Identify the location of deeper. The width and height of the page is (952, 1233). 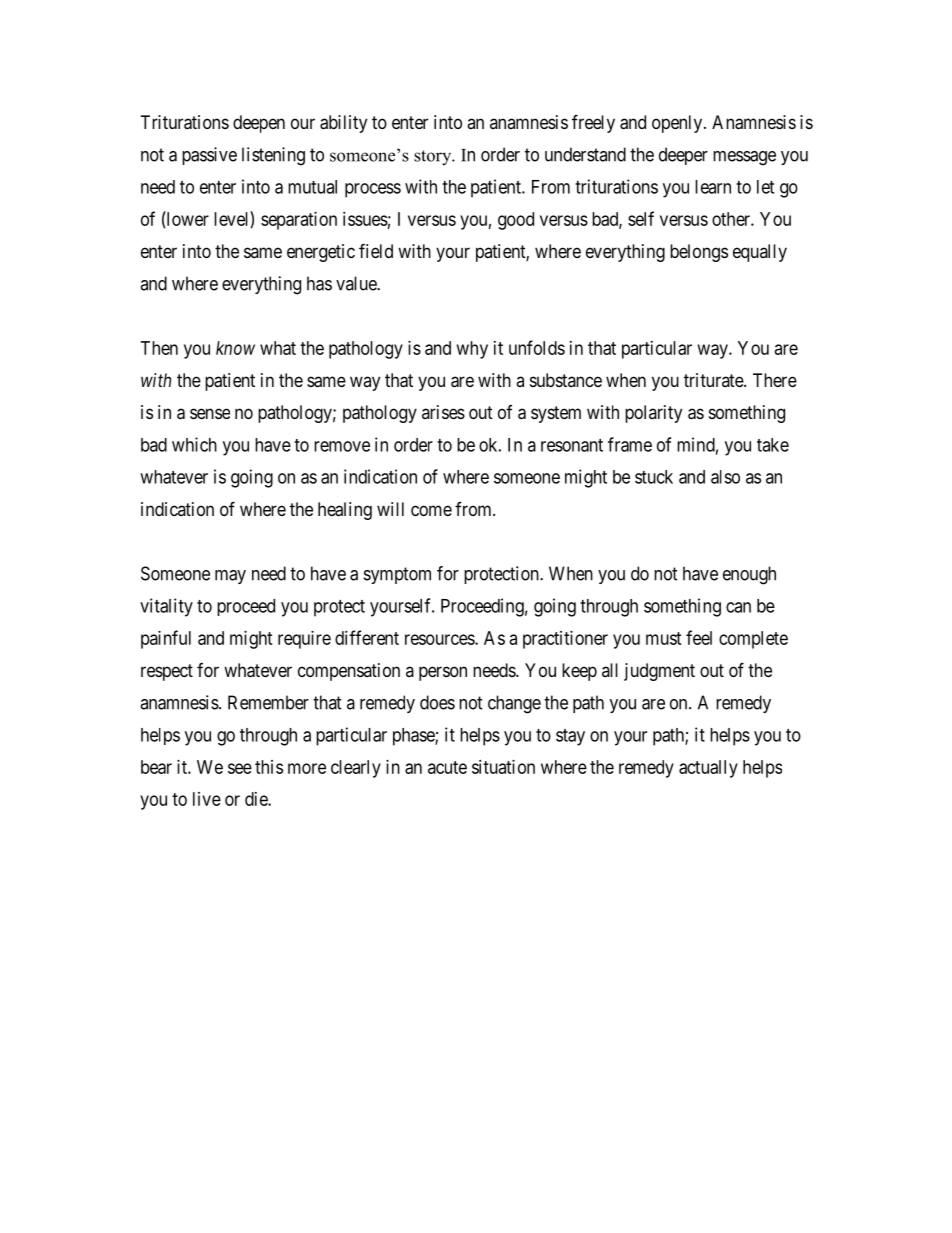
(683, 156).
